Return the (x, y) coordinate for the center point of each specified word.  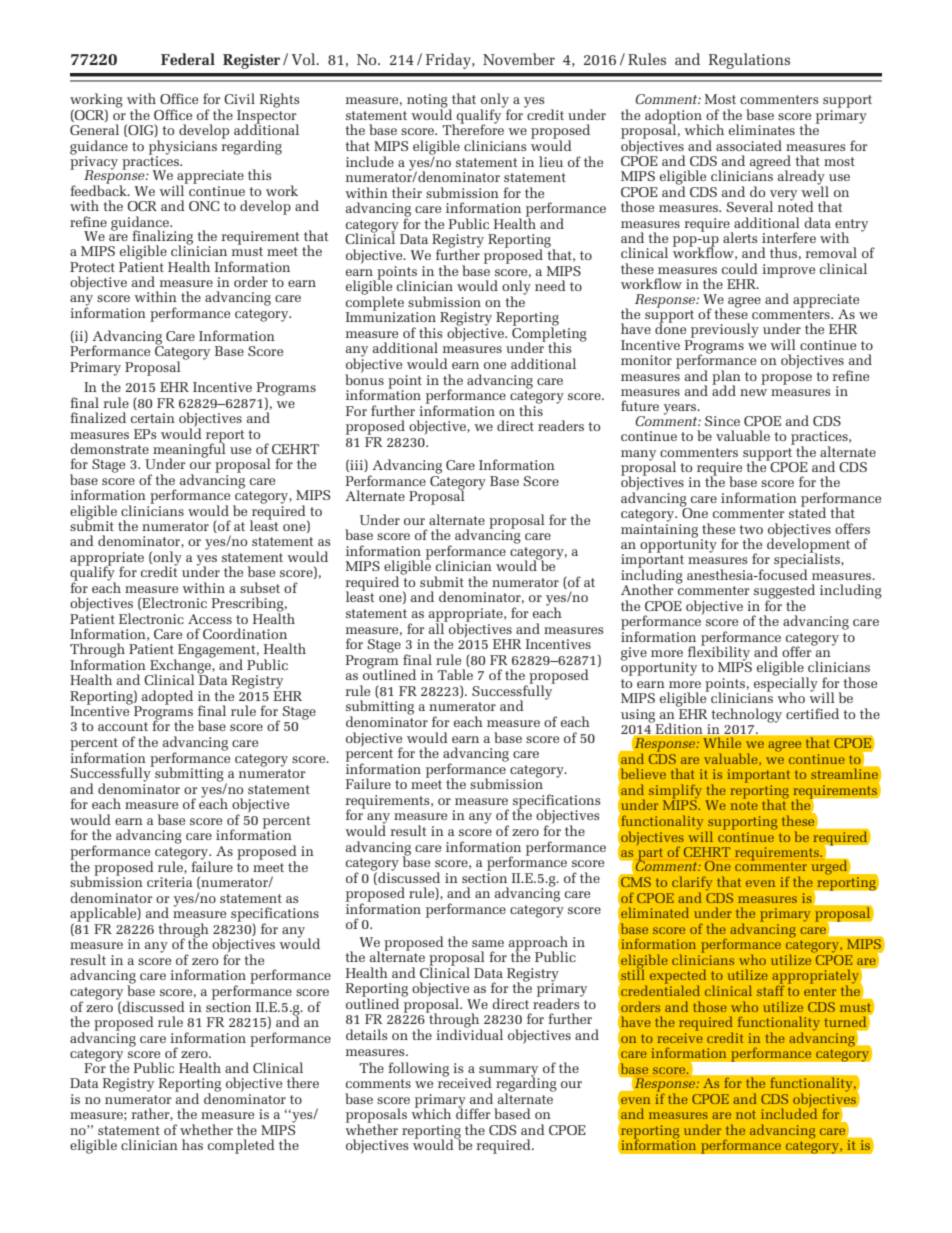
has (192, 1144)
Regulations (749, 61)
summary (509, 1072)
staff (771, 989)
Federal (188, 59)
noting (428, 102)
